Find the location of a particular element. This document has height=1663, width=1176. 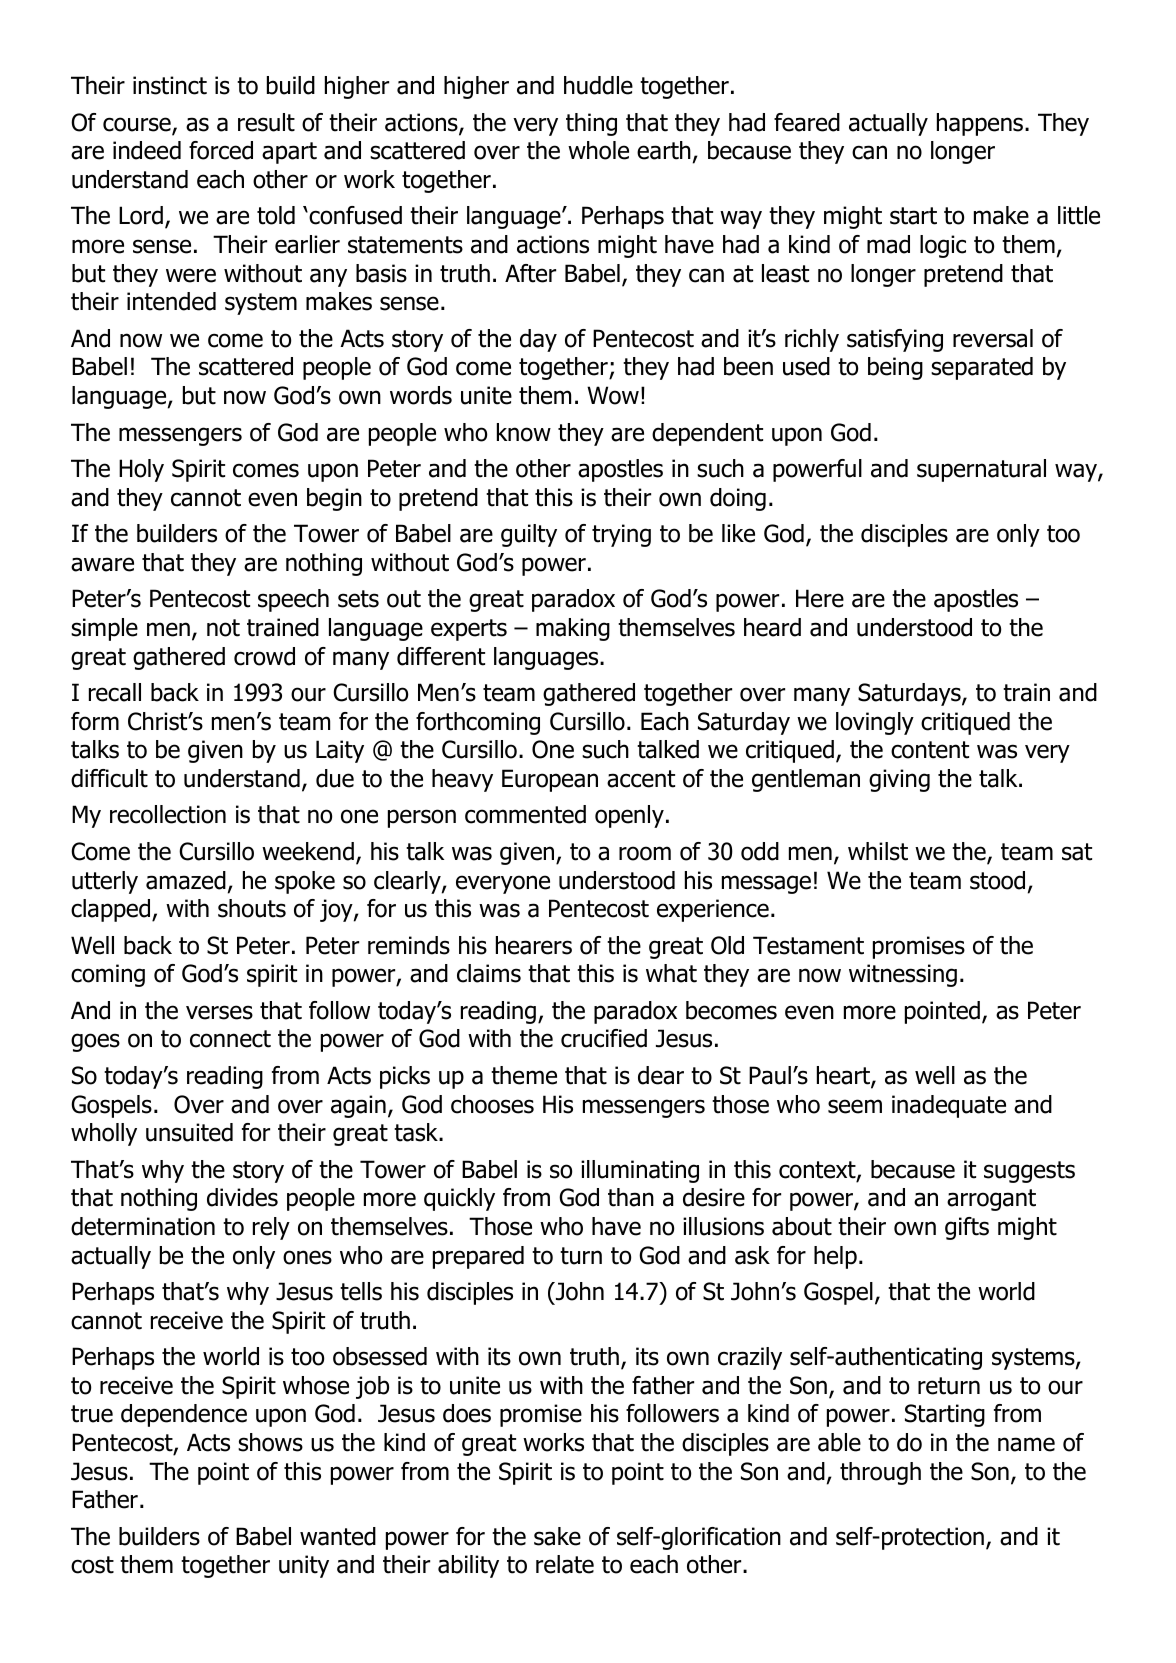

whole is located at coordinates (598, 150).
